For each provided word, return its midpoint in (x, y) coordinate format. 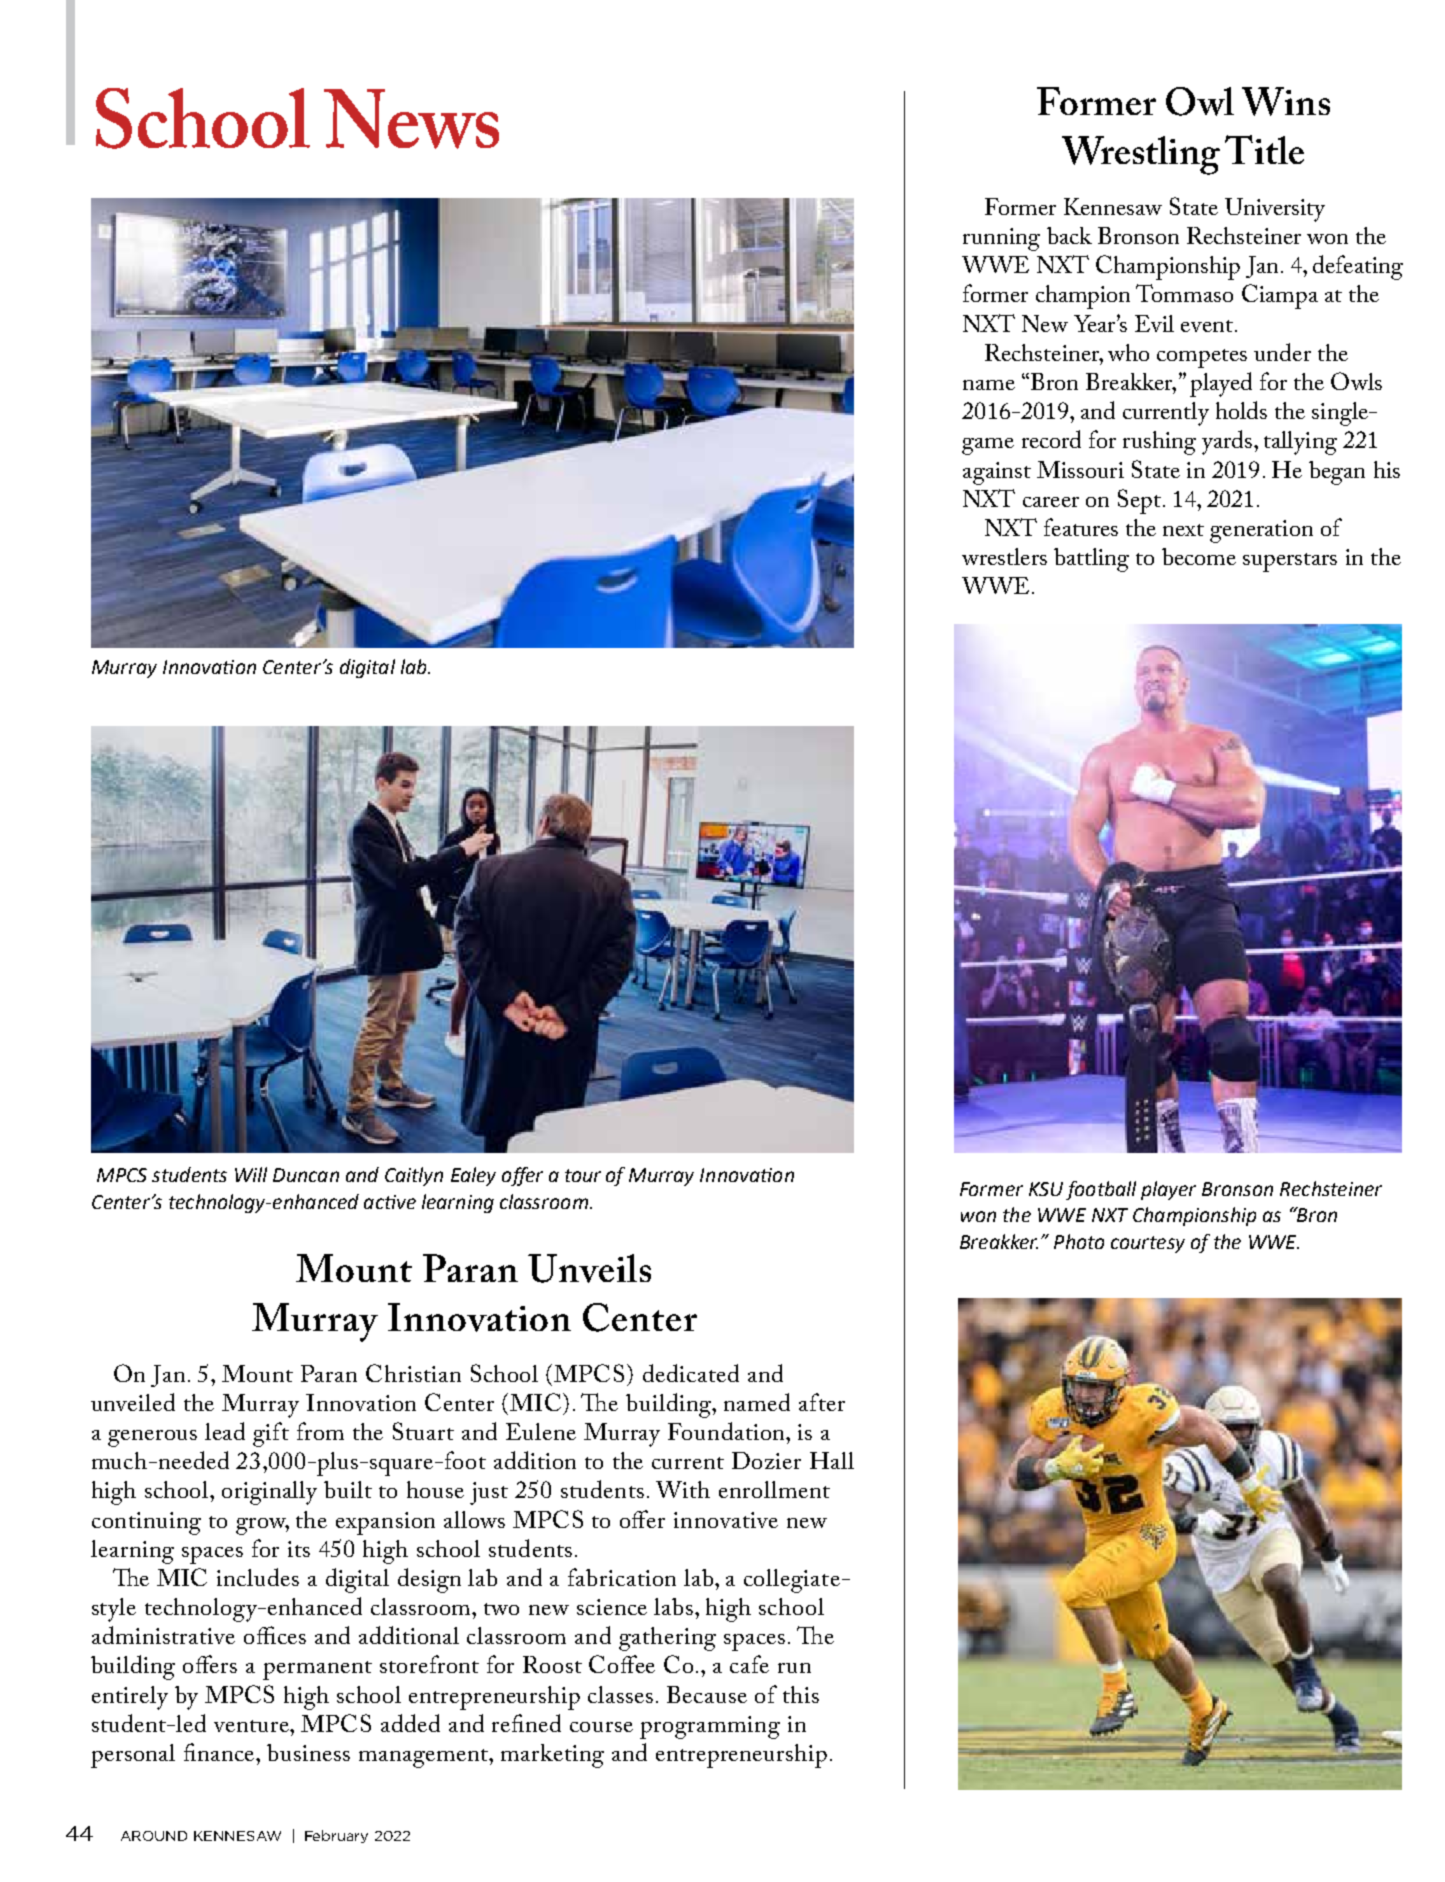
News (411, 119)
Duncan (306, 1175)
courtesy (1148, 1244)
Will (251, 1174)
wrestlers (1004, 556)
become (1199, 556)
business (308, 1752)
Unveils (589, 1268)
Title (1264, 149)
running (1001, 239)
